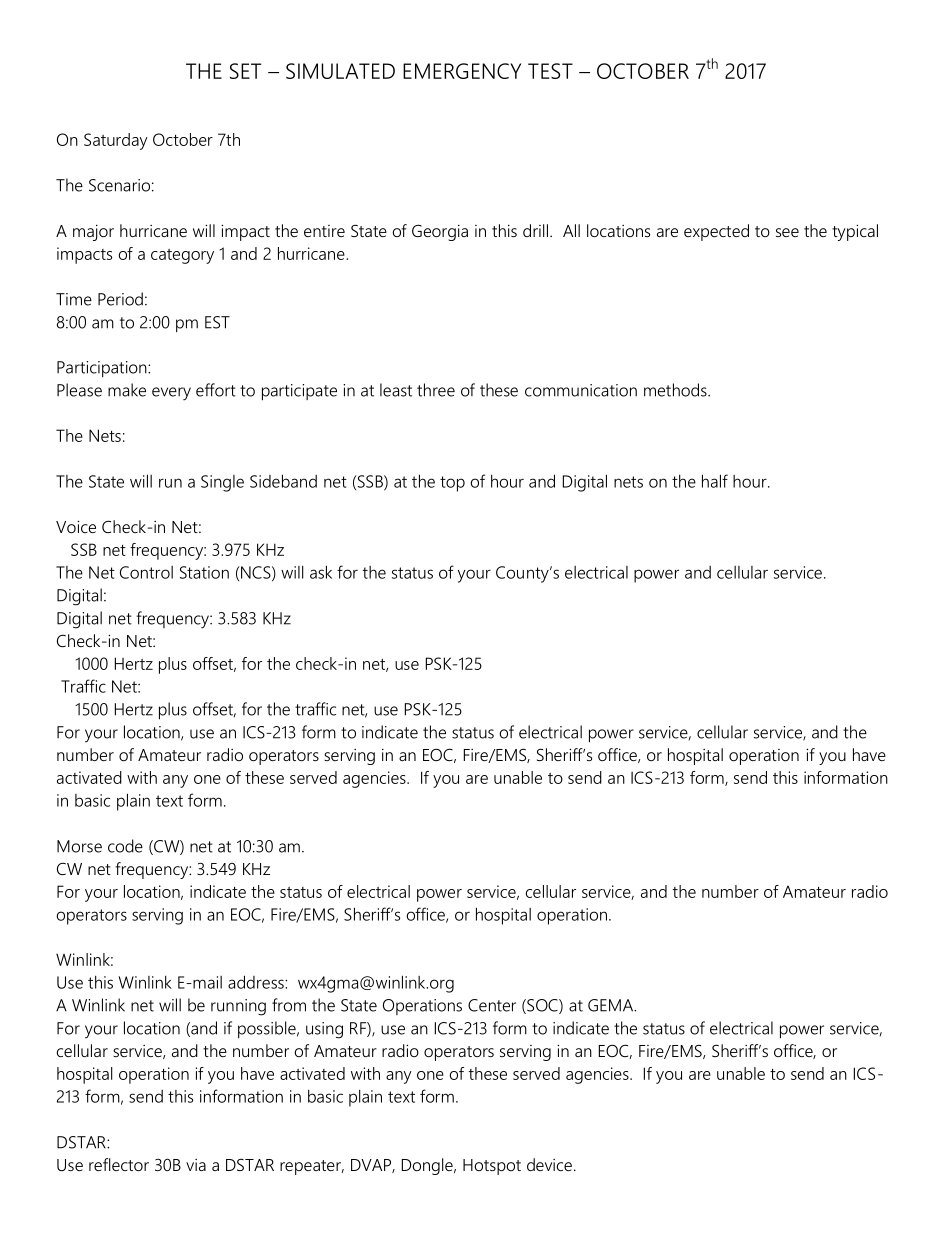  What do you see at coordinates (321, 572) in the image?
I see `ask` at bounding box center [321, 572].
